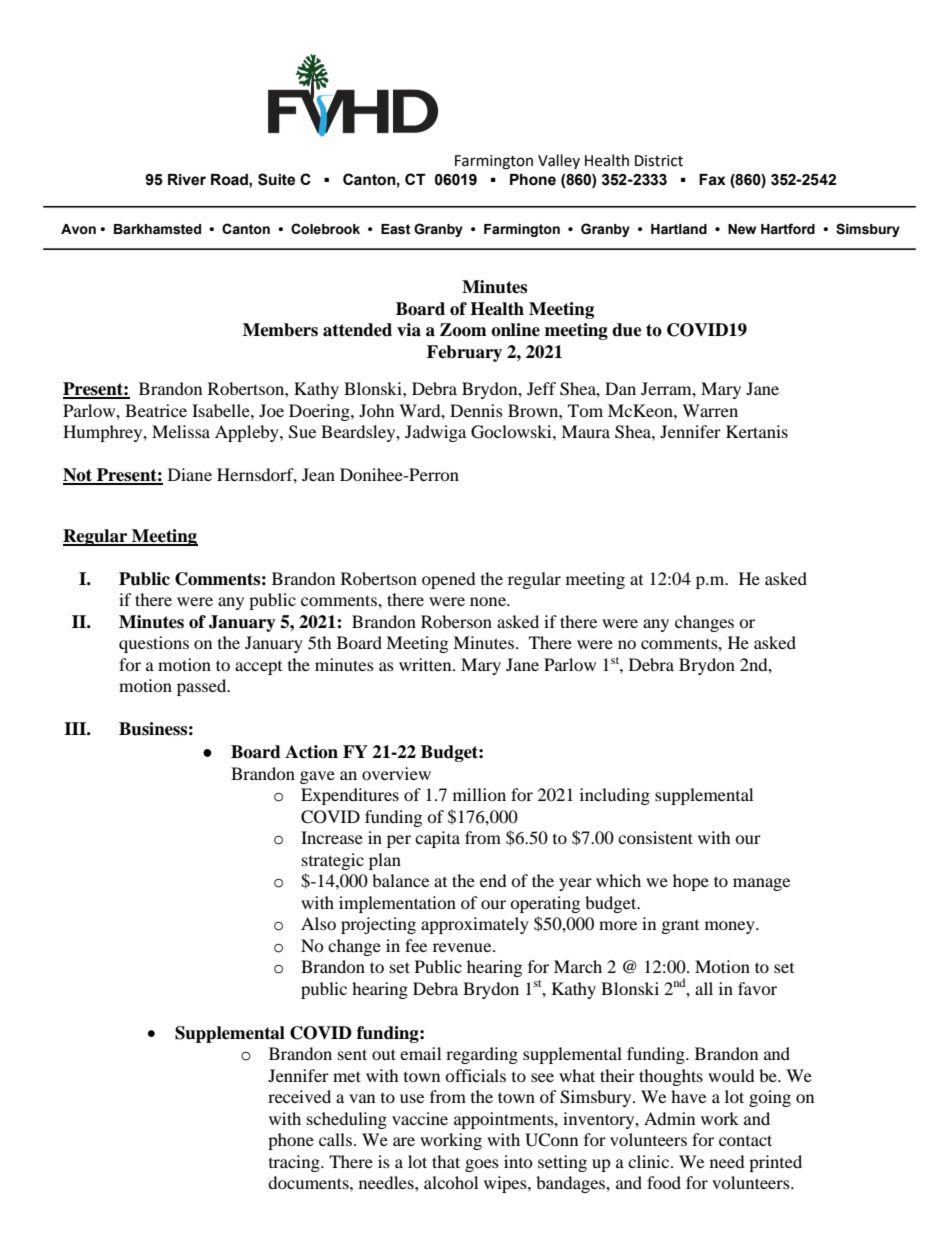 The image size is (952, 1233). What do you see at coordinates (446, 1161) in the image?
I see `that` at bounding box center [446, 1161].
